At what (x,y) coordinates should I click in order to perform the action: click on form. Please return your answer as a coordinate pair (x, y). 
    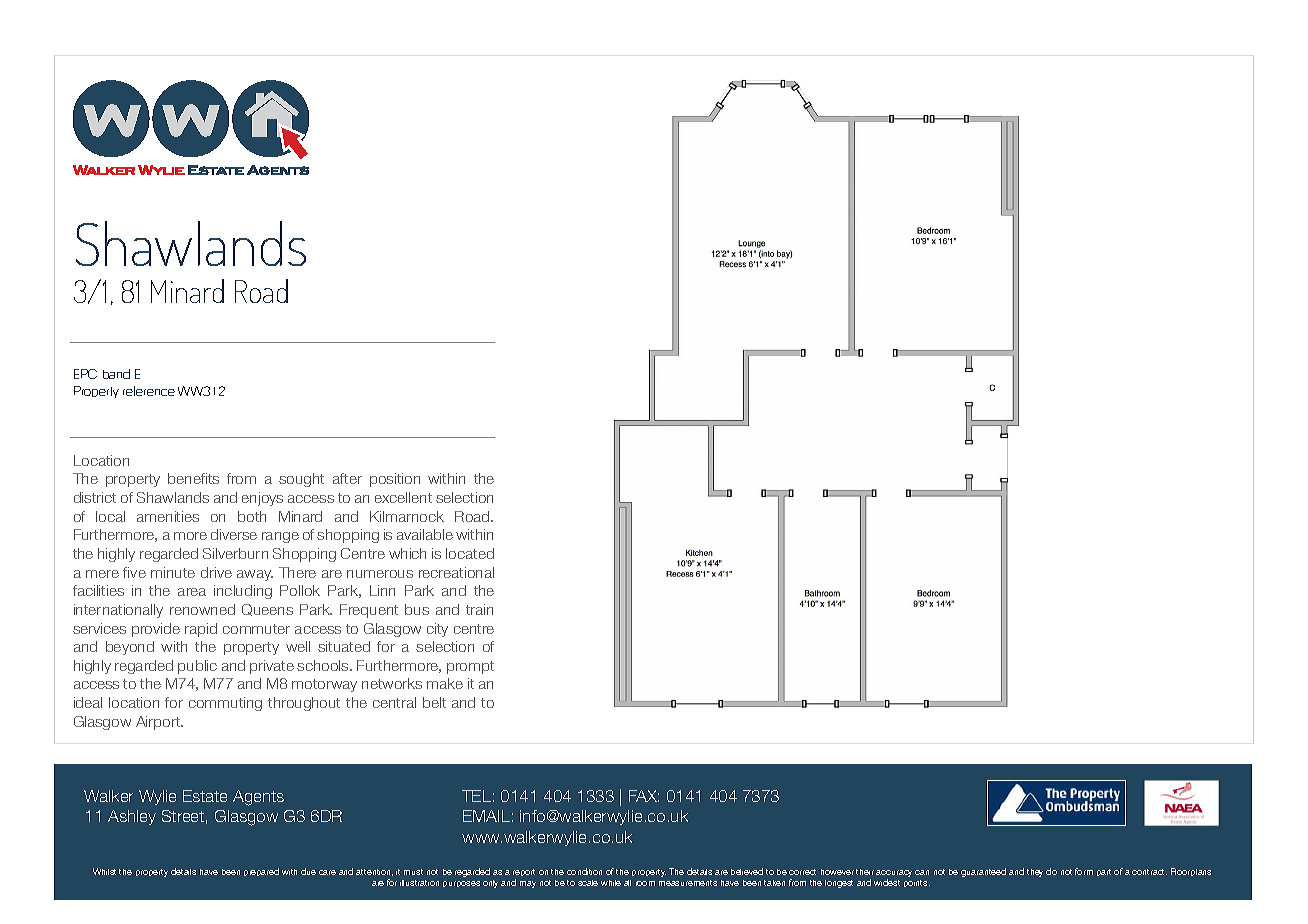
    Looking at the image, I should click on (1084, 871).
